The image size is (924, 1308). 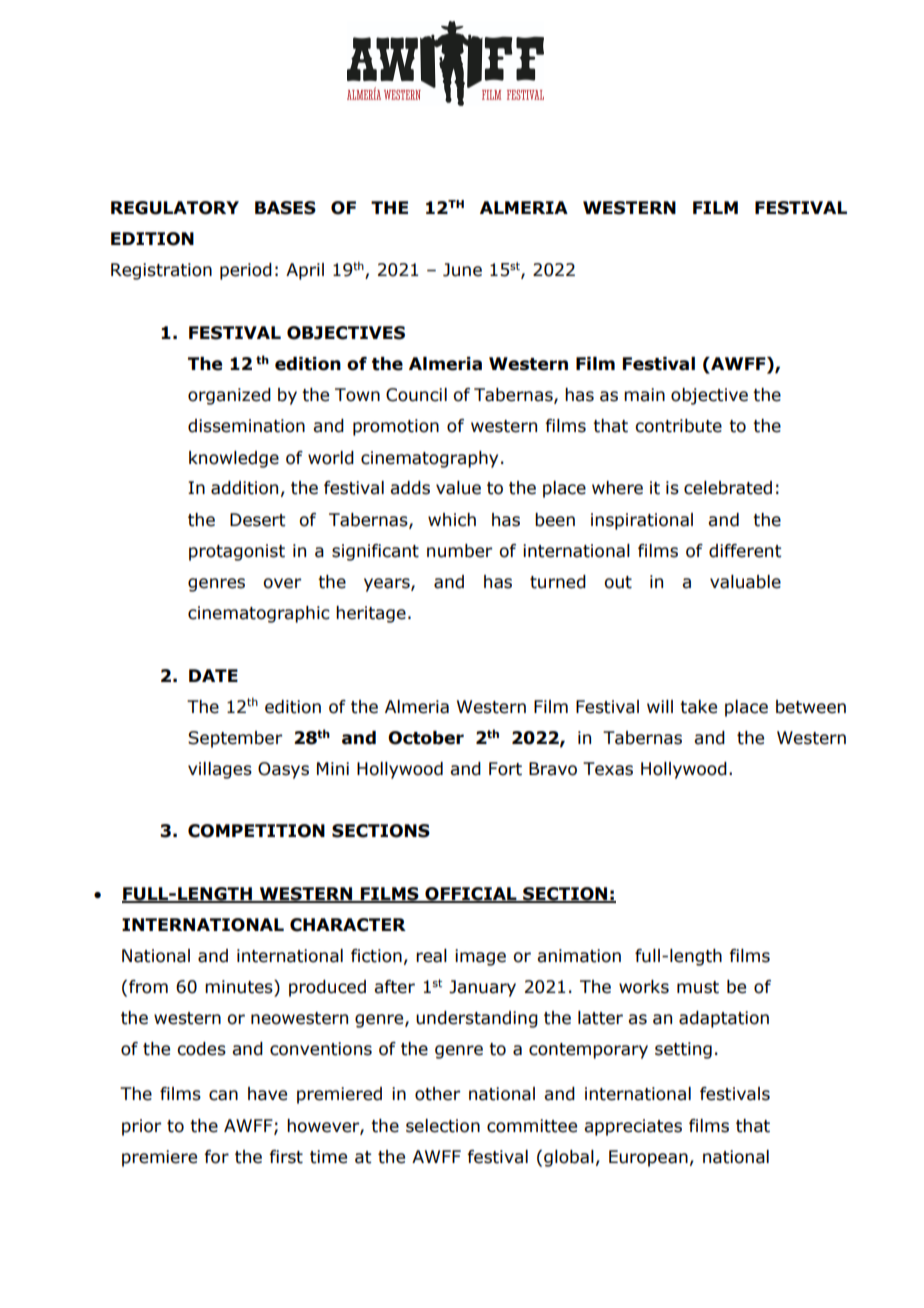 I want to click on DATE, so click(x=213, y=675).
